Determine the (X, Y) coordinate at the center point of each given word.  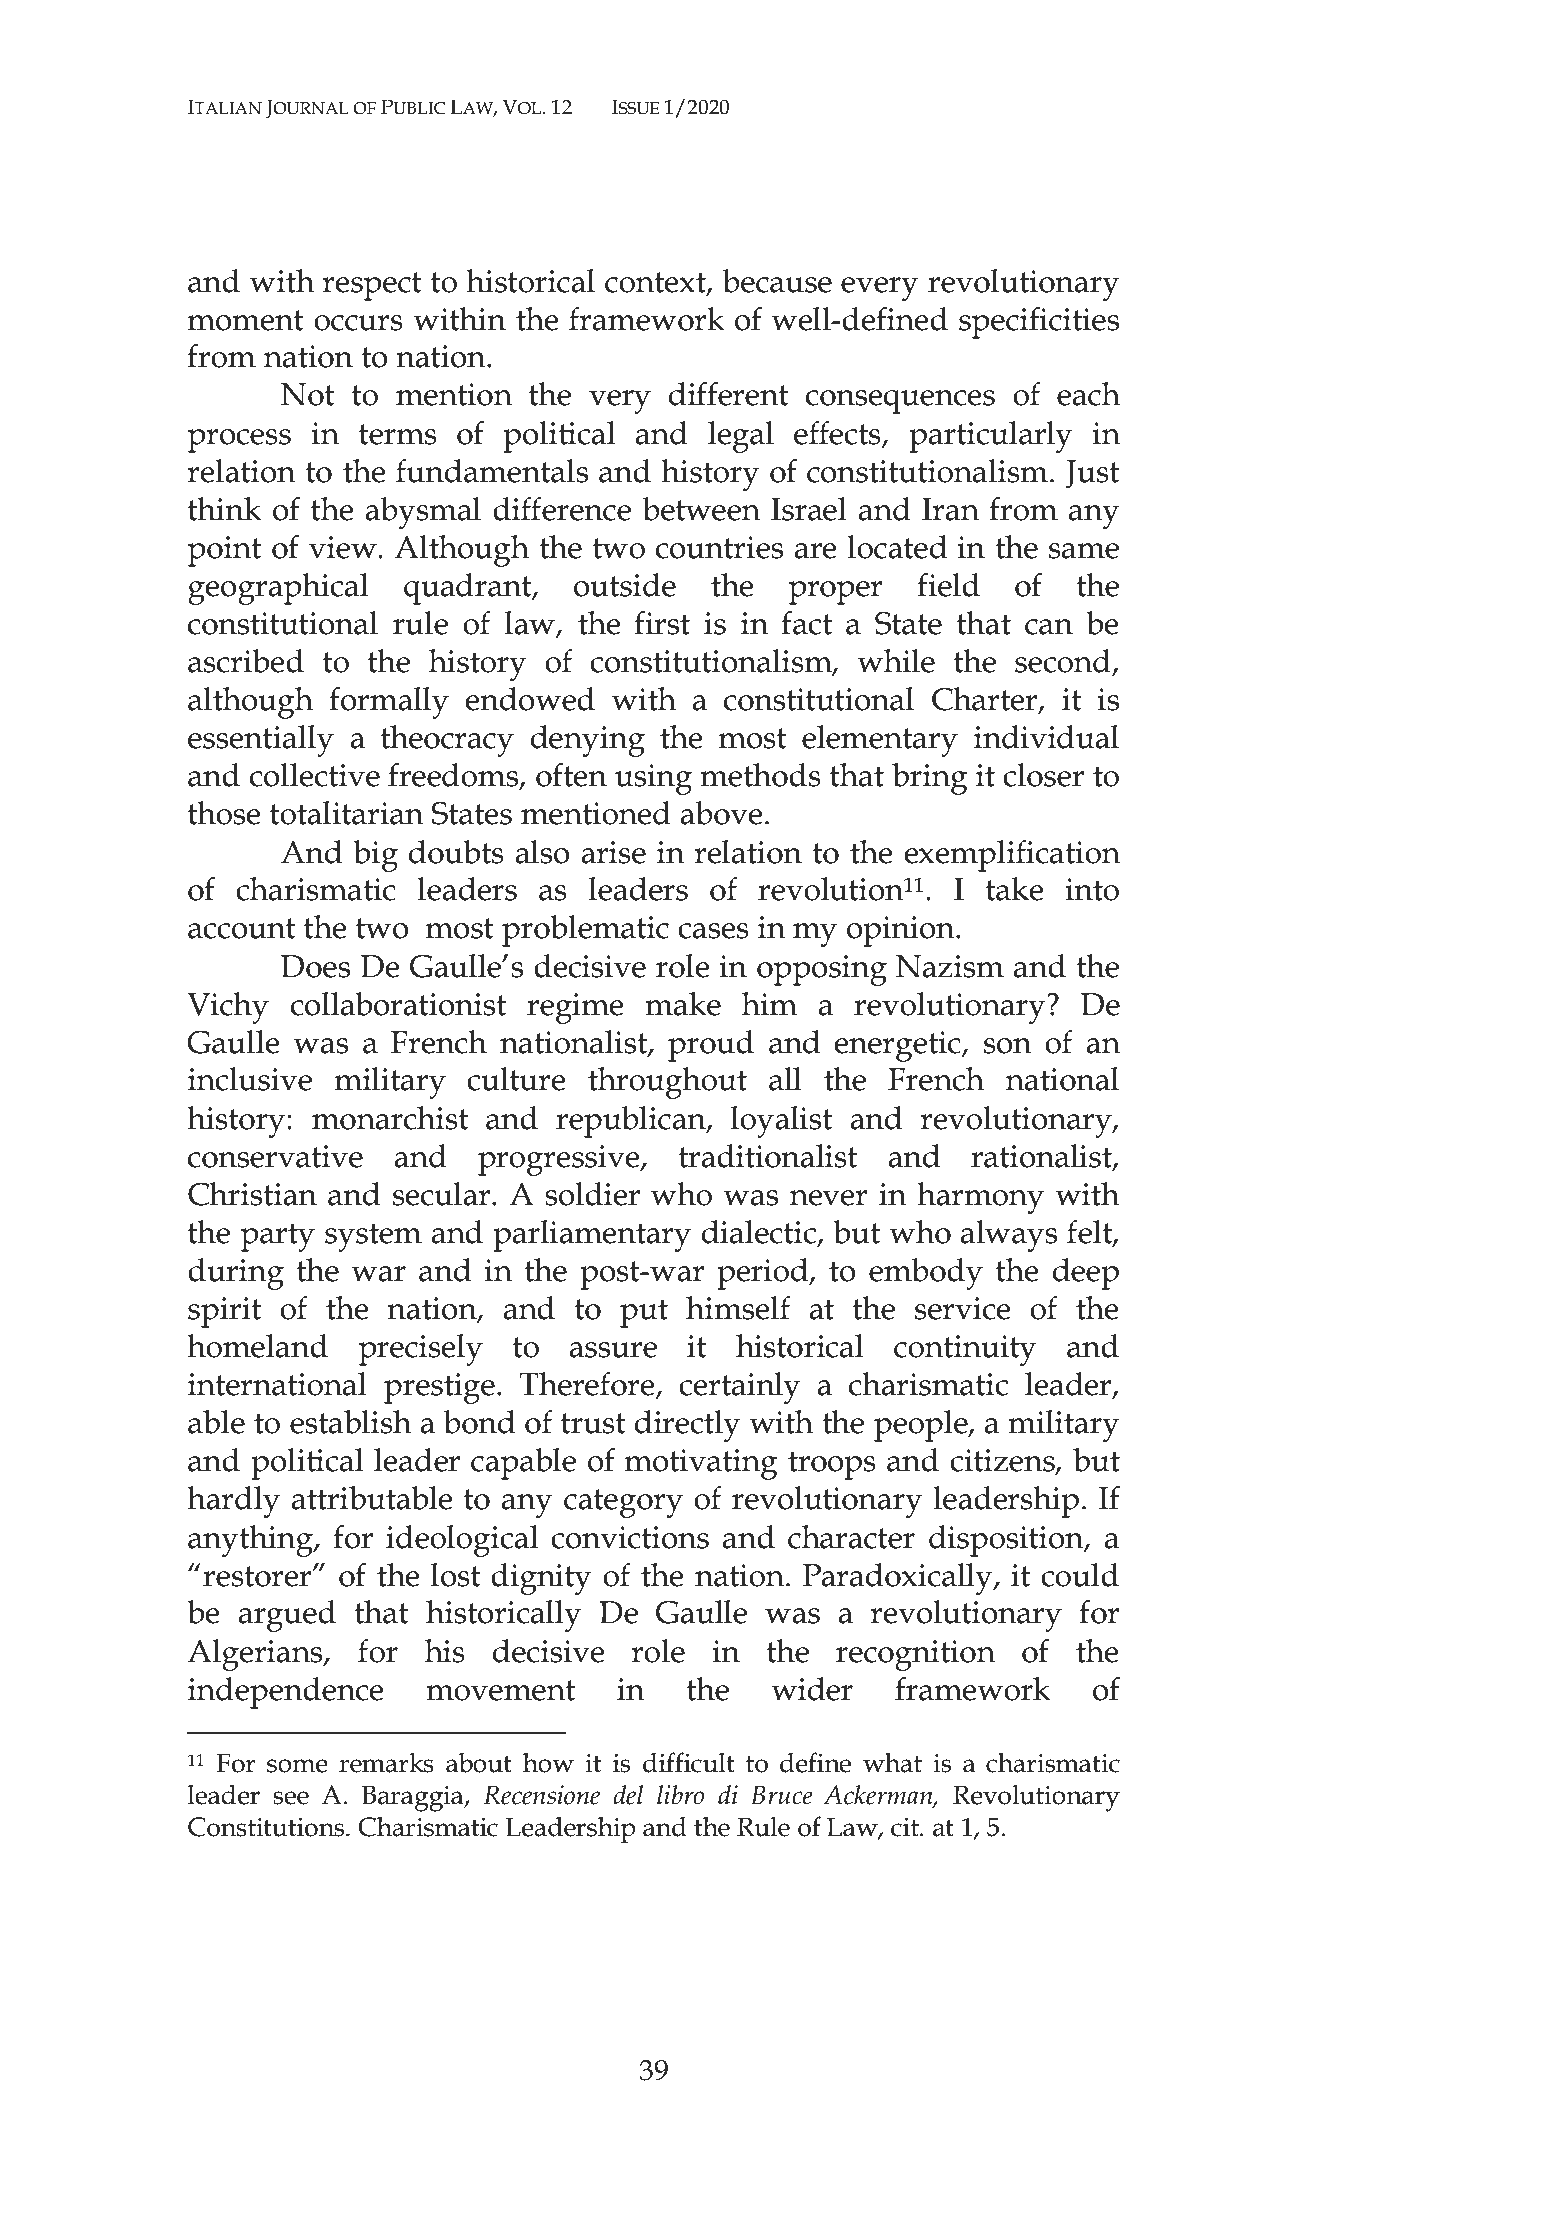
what (892, 1762)
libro (680, 1795)
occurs (358, 323)
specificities (1039, 323)
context (656, 283)
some (297, 1766)
